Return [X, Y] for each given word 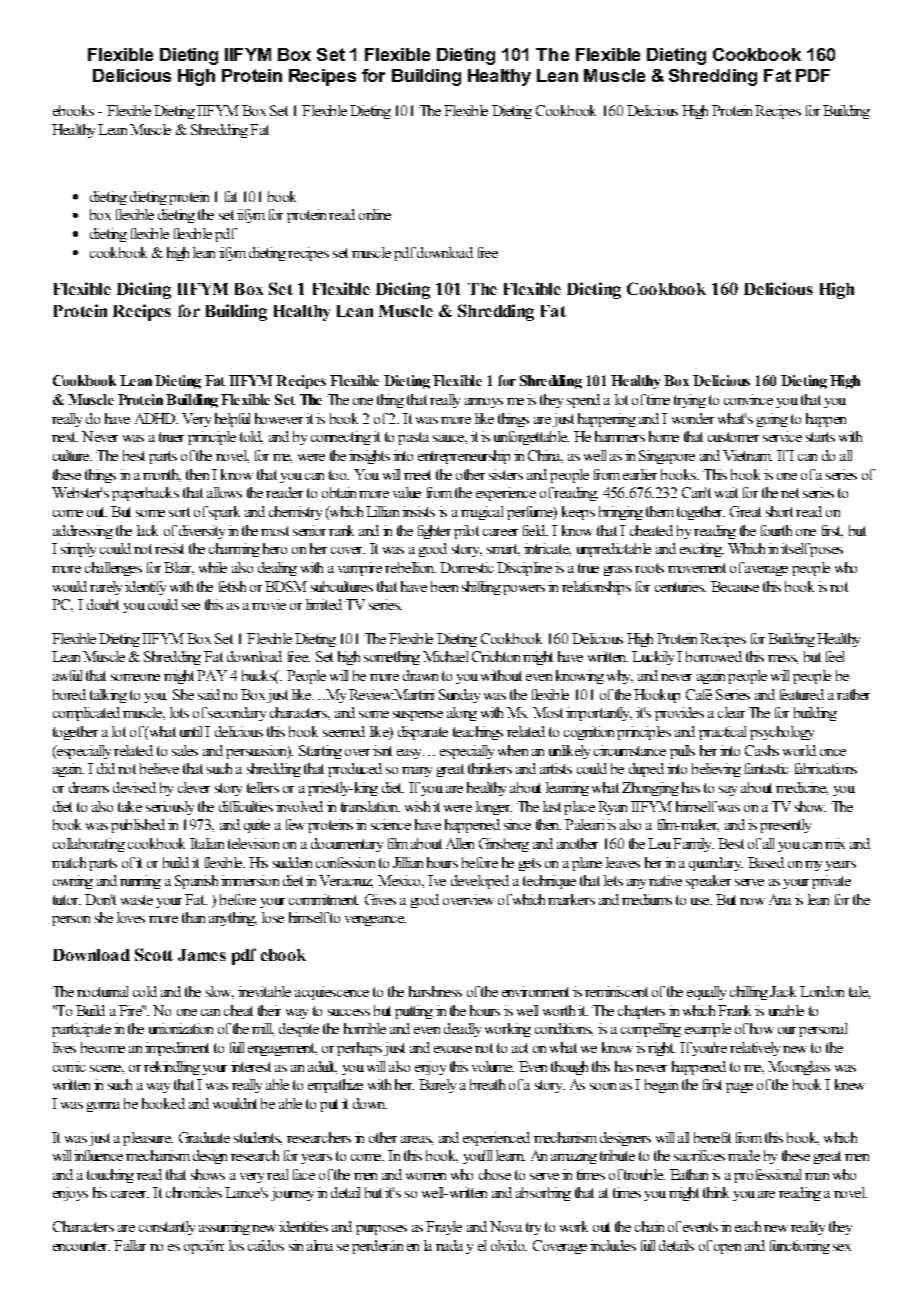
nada [449, 1245]
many [417, 772]
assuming [224, 1228]
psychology [782, 733]
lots [179, 712]
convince [748, 399]
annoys [484, 403]
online [375, 214]
